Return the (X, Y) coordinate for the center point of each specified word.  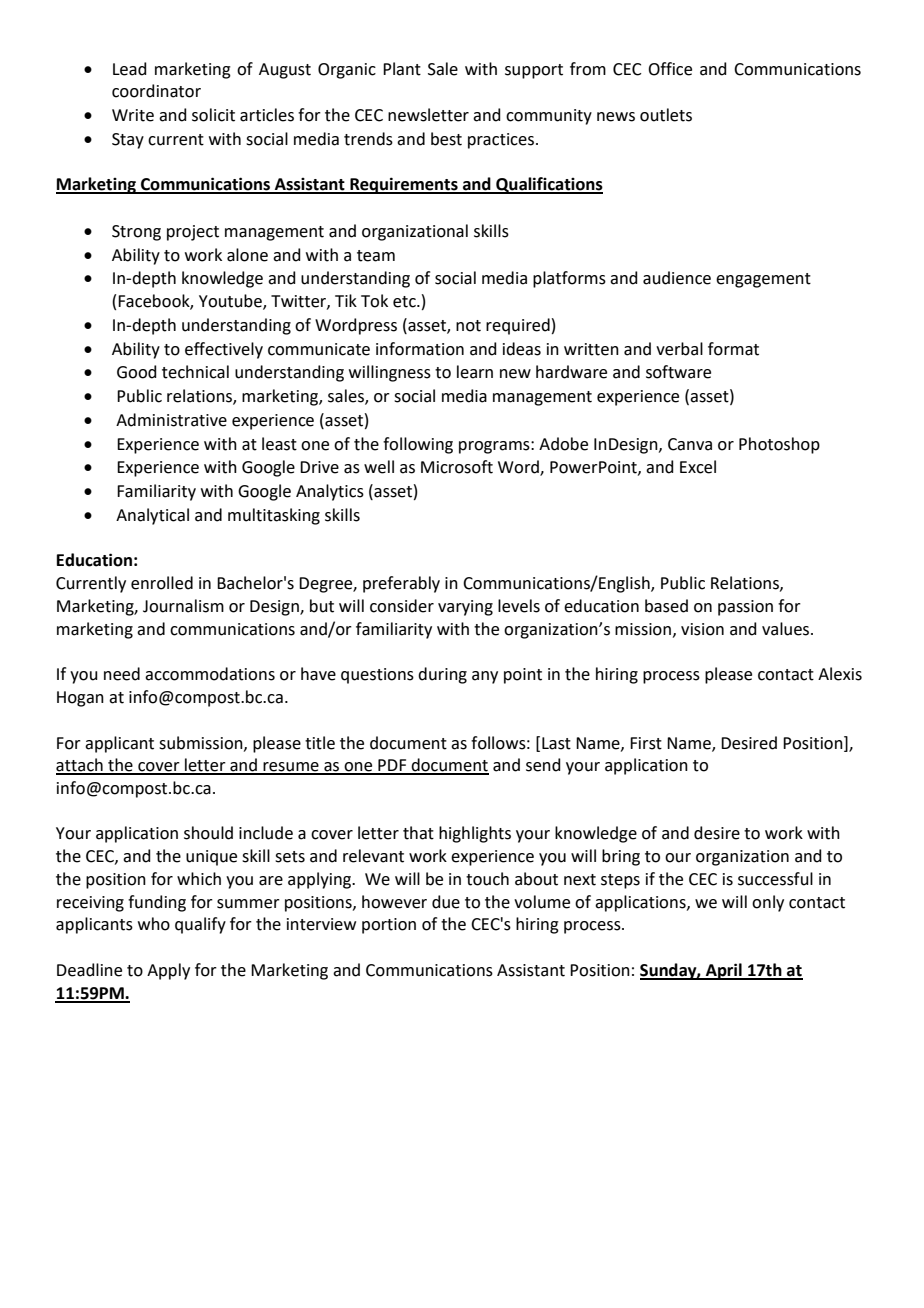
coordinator (156, 91)
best (446, 139)
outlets (666, 115)
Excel (698, 467)
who (154, 924)
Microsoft (457, 467)
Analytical (152, 516)
